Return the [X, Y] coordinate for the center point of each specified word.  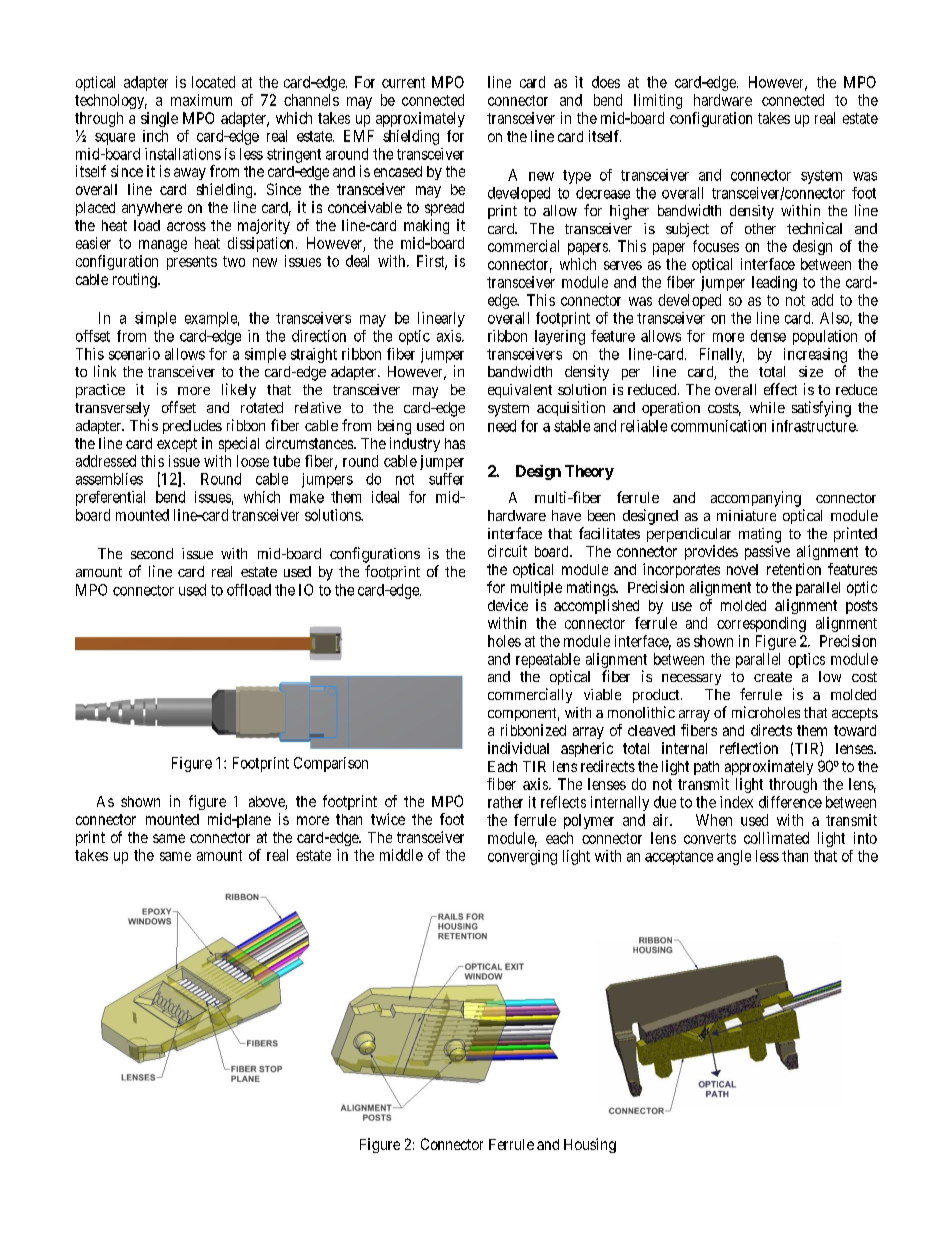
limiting [658, 101]
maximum [201, 100]
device [508, 605]
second [152, 553]
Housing [590, 1145]
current [403, 82]
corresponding [761, 624]
